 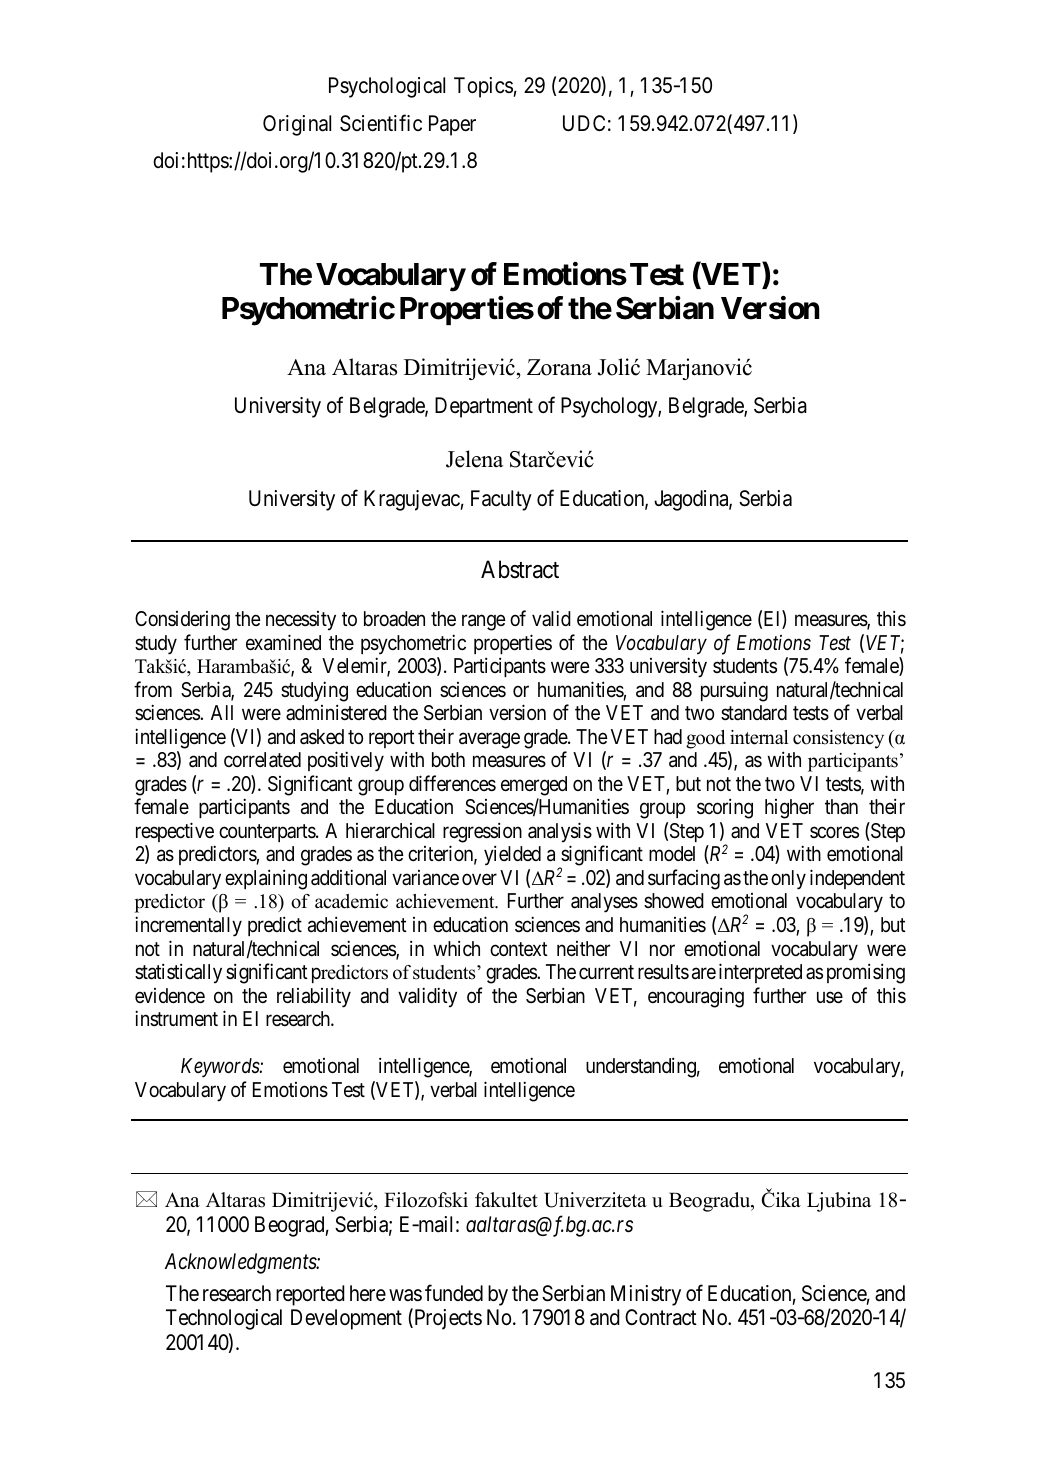 What do you see at coordinates (182, 621) in the image?
I see `Considering` at bounding box center [182, 621].
